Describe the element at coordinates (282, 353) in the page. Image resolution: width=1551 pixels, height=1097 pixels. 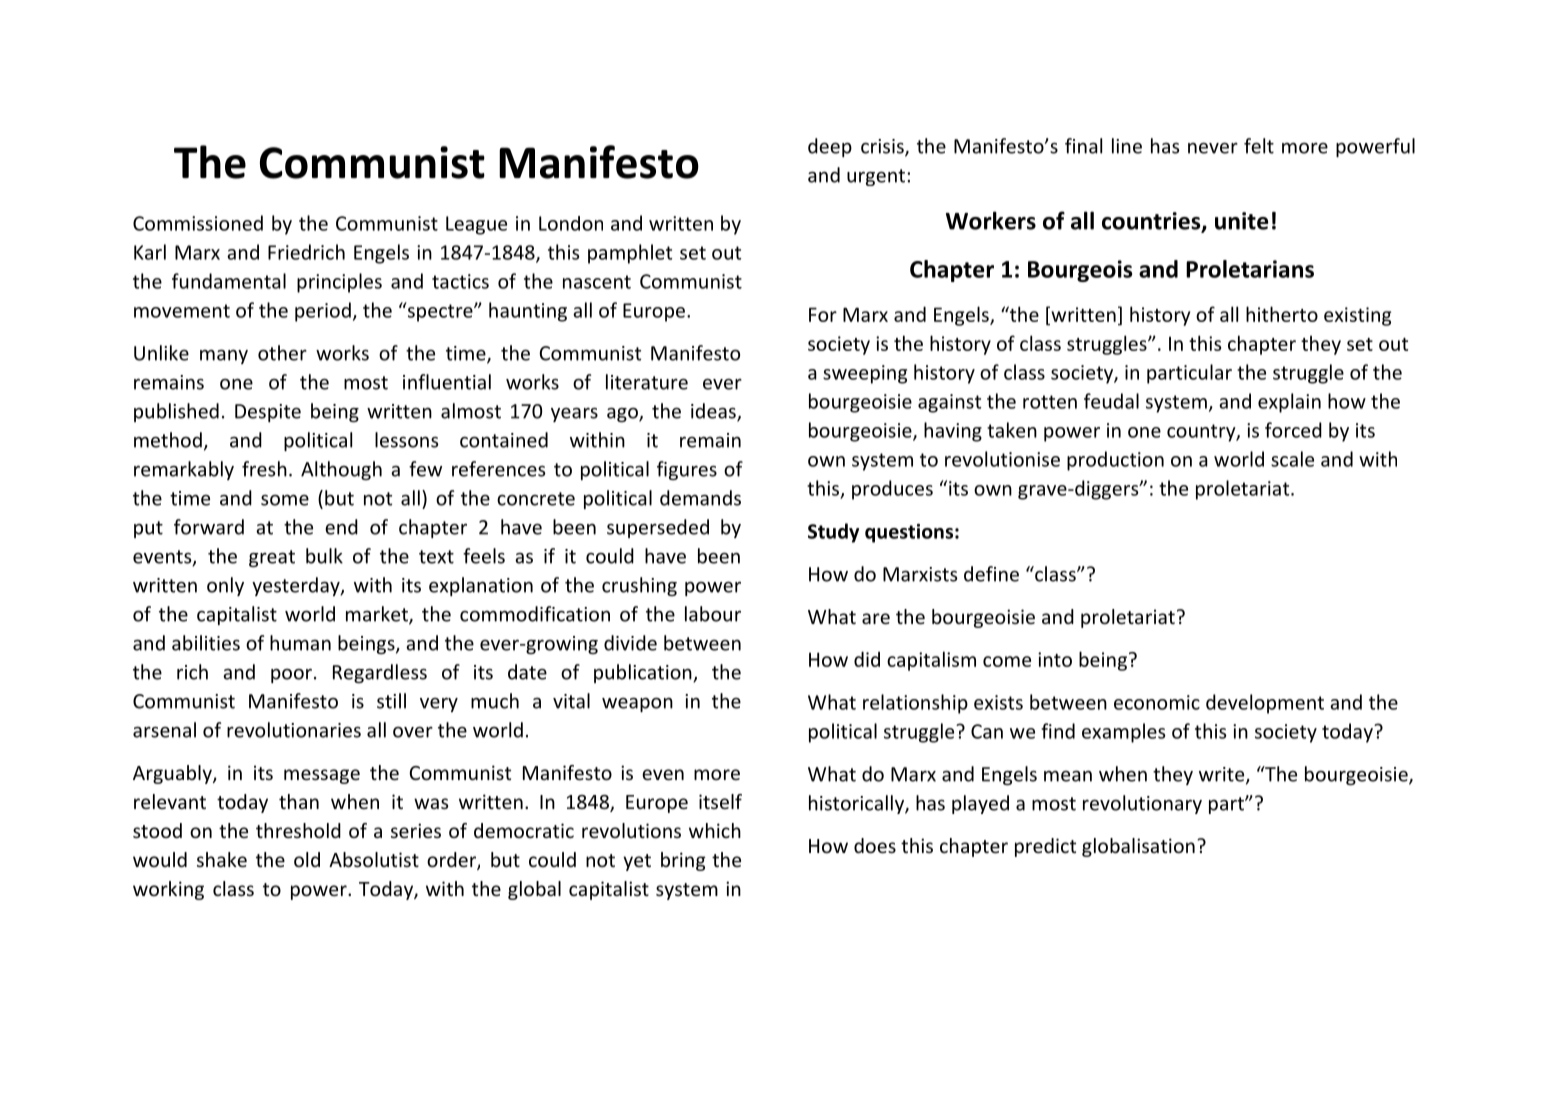
I see `other` at that location.
